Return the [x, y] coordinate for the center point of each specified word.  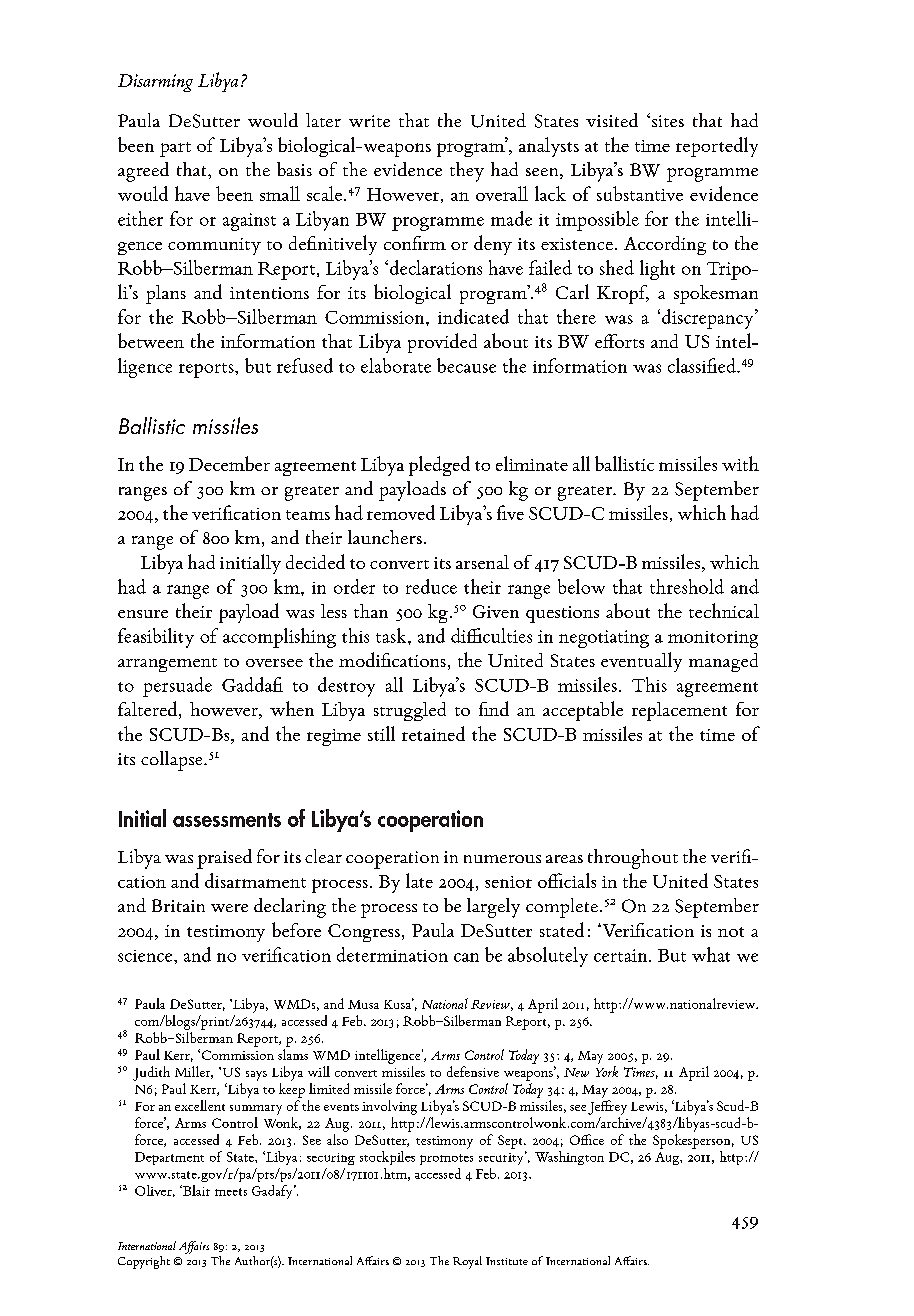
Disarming [155, 83]
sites [668, 121]
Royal [467, 1262]
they [467, 172]
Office [587, 1139]
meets [231, 1192]
